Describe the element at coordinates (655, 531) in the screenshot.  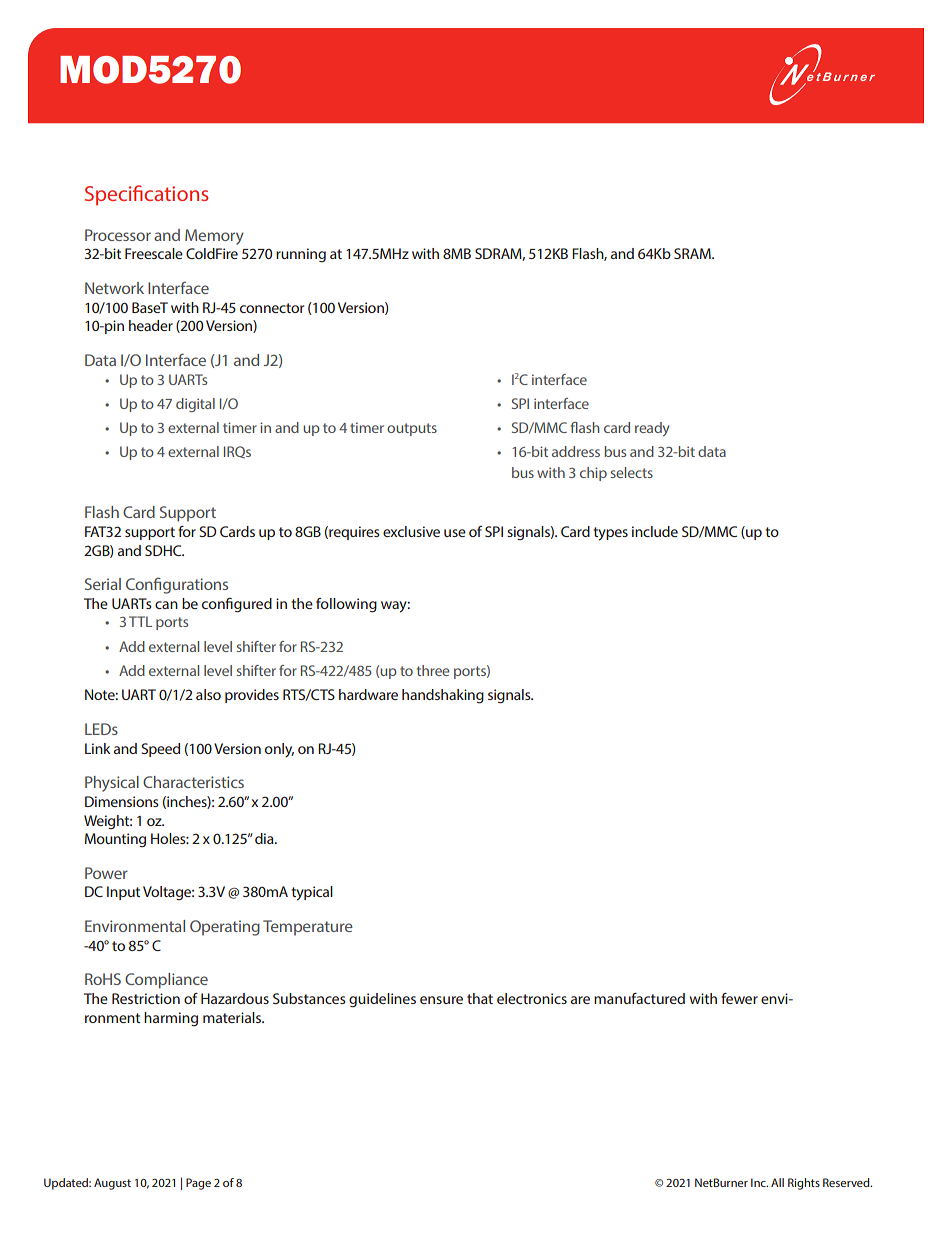
I see `include` at that location.
